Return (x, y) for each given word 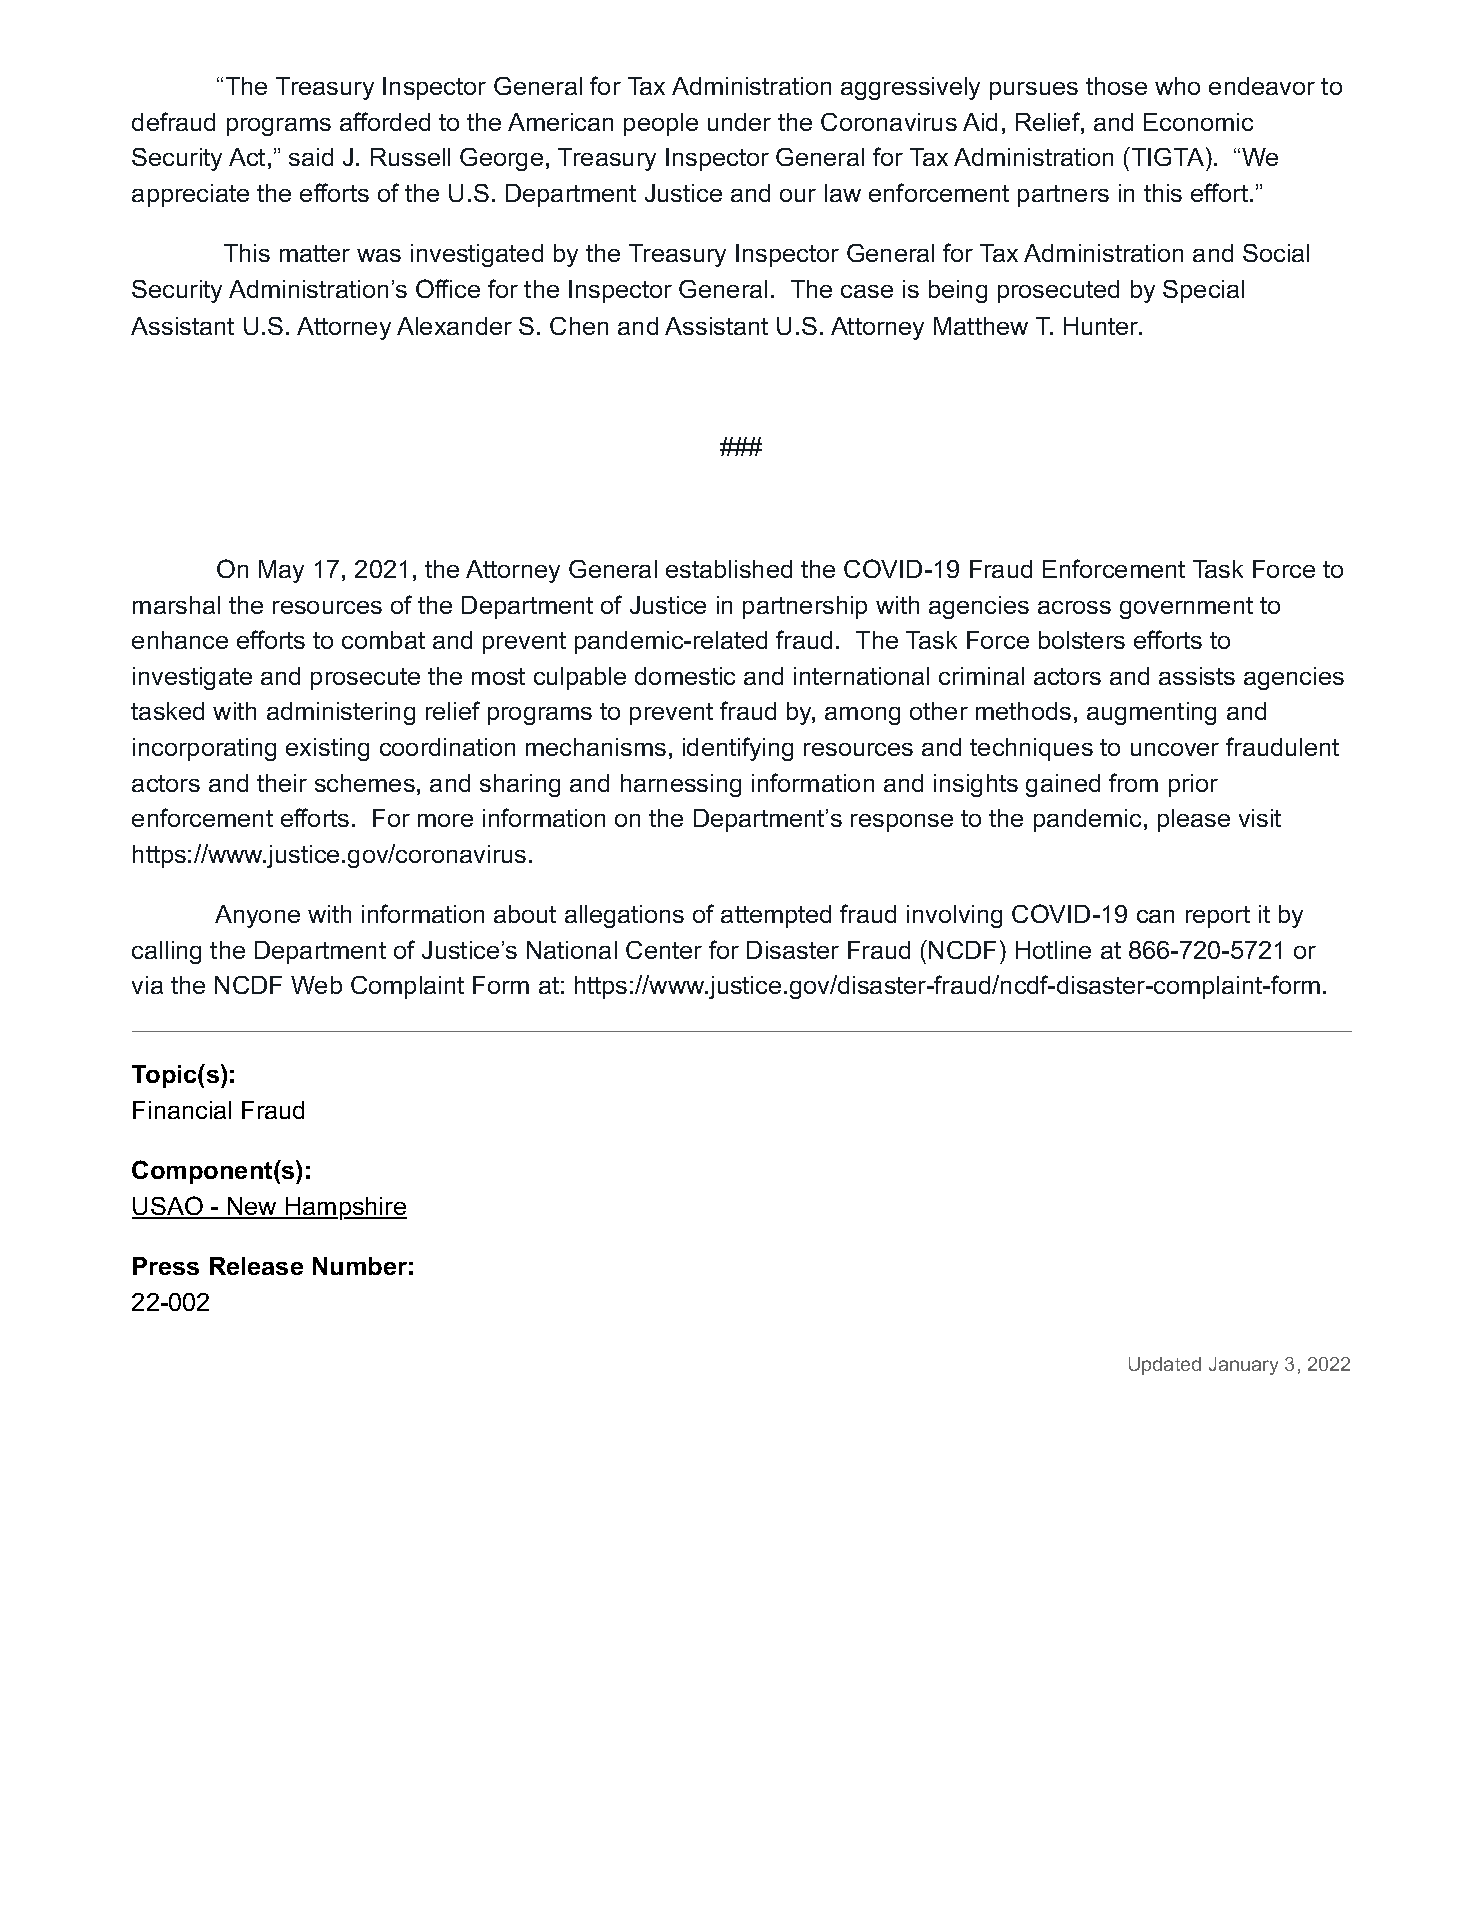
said (311, 157)
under (739, 122)
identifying (738, 749)
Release (256, 1266)
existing (327, 749)
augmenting (1151, 713)
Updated (1165, 1366)
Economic (1198, 122)
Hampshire (345, 1208)
